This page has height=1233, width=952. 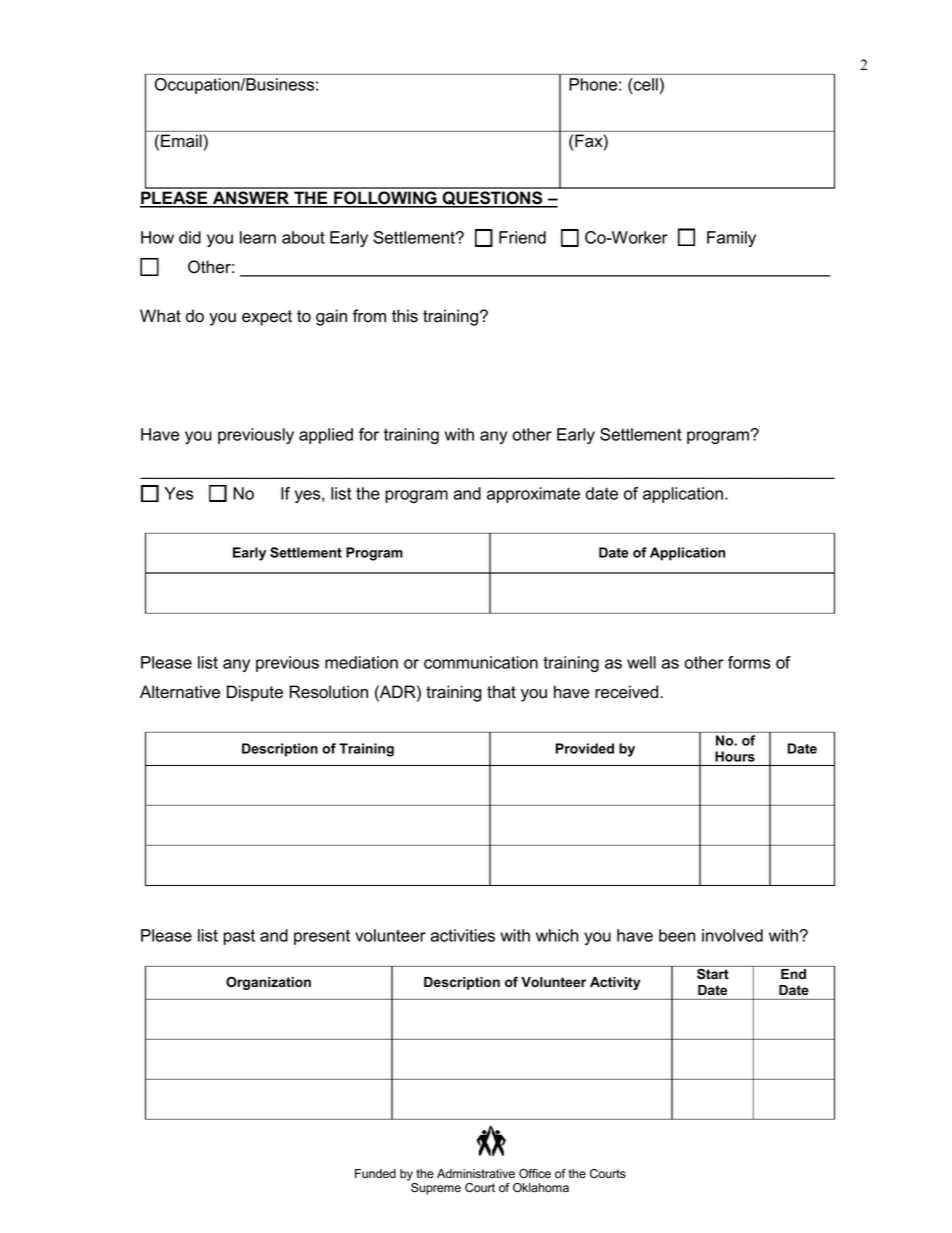 What do you see at coordinates (522, 237) in the page?
I see `Friend` at bounding box center [522, 237].
